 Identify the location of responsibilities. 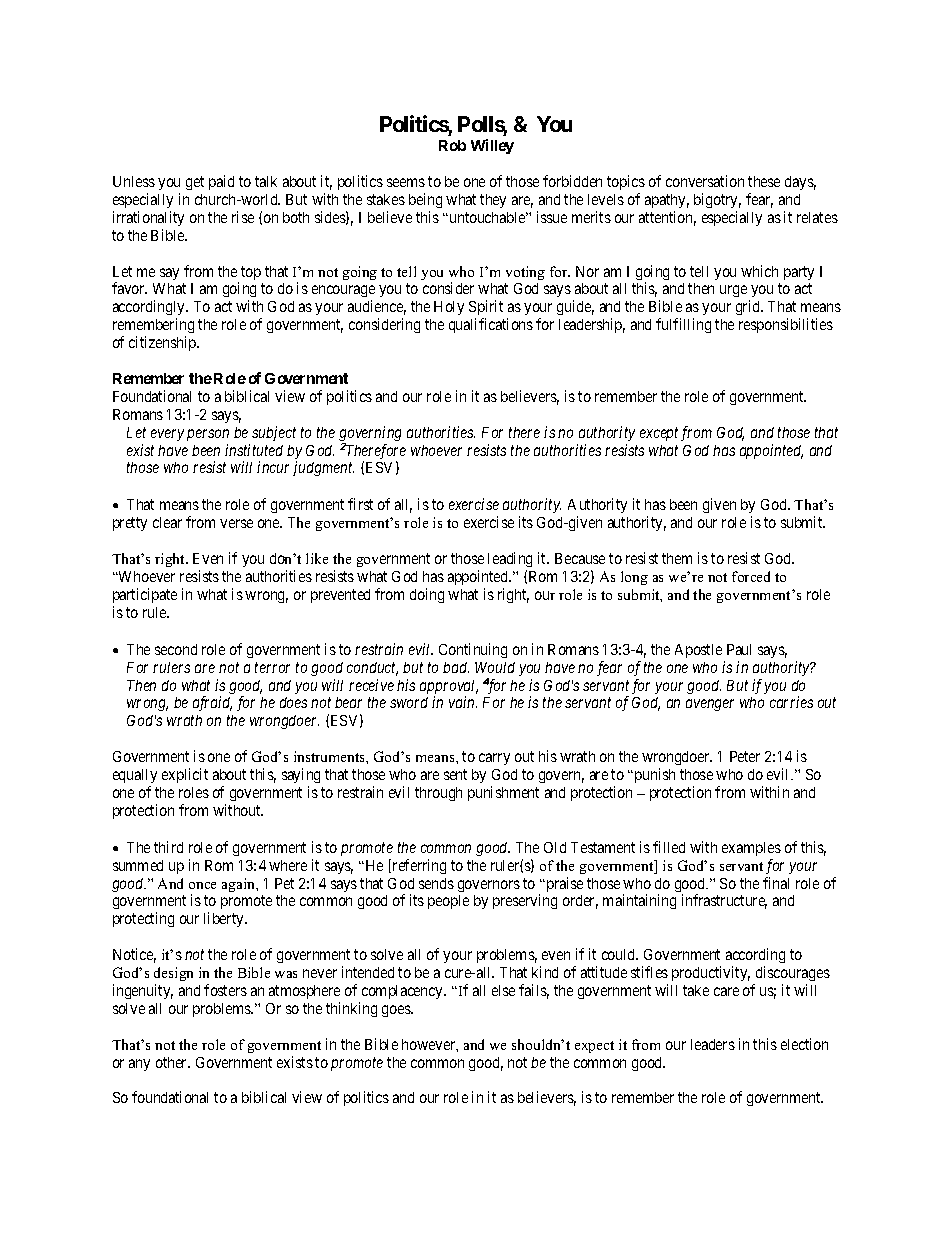
(786, 325).
